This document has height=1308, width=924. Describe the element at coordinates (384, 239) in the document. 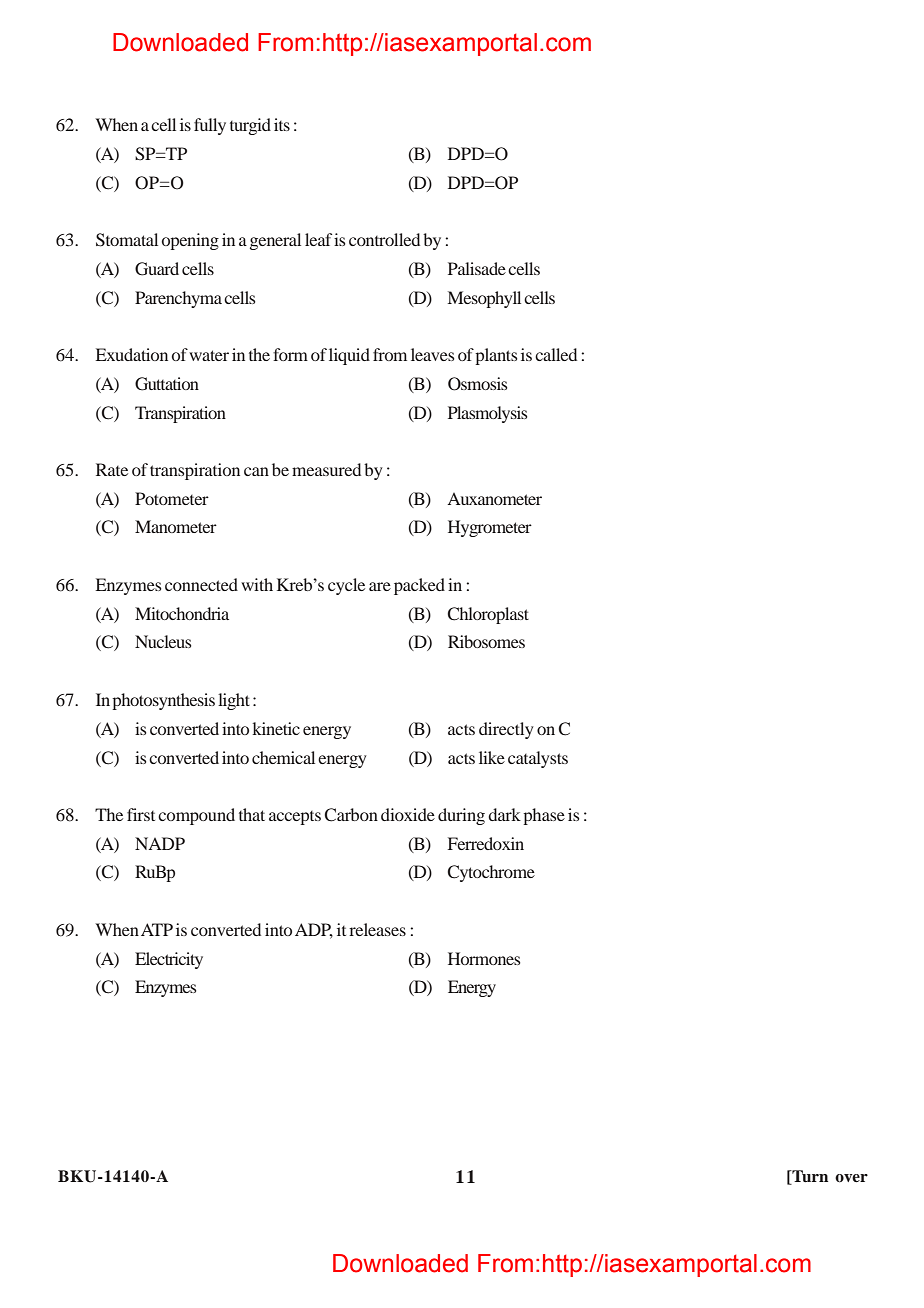

I see `controlled` at that location.
